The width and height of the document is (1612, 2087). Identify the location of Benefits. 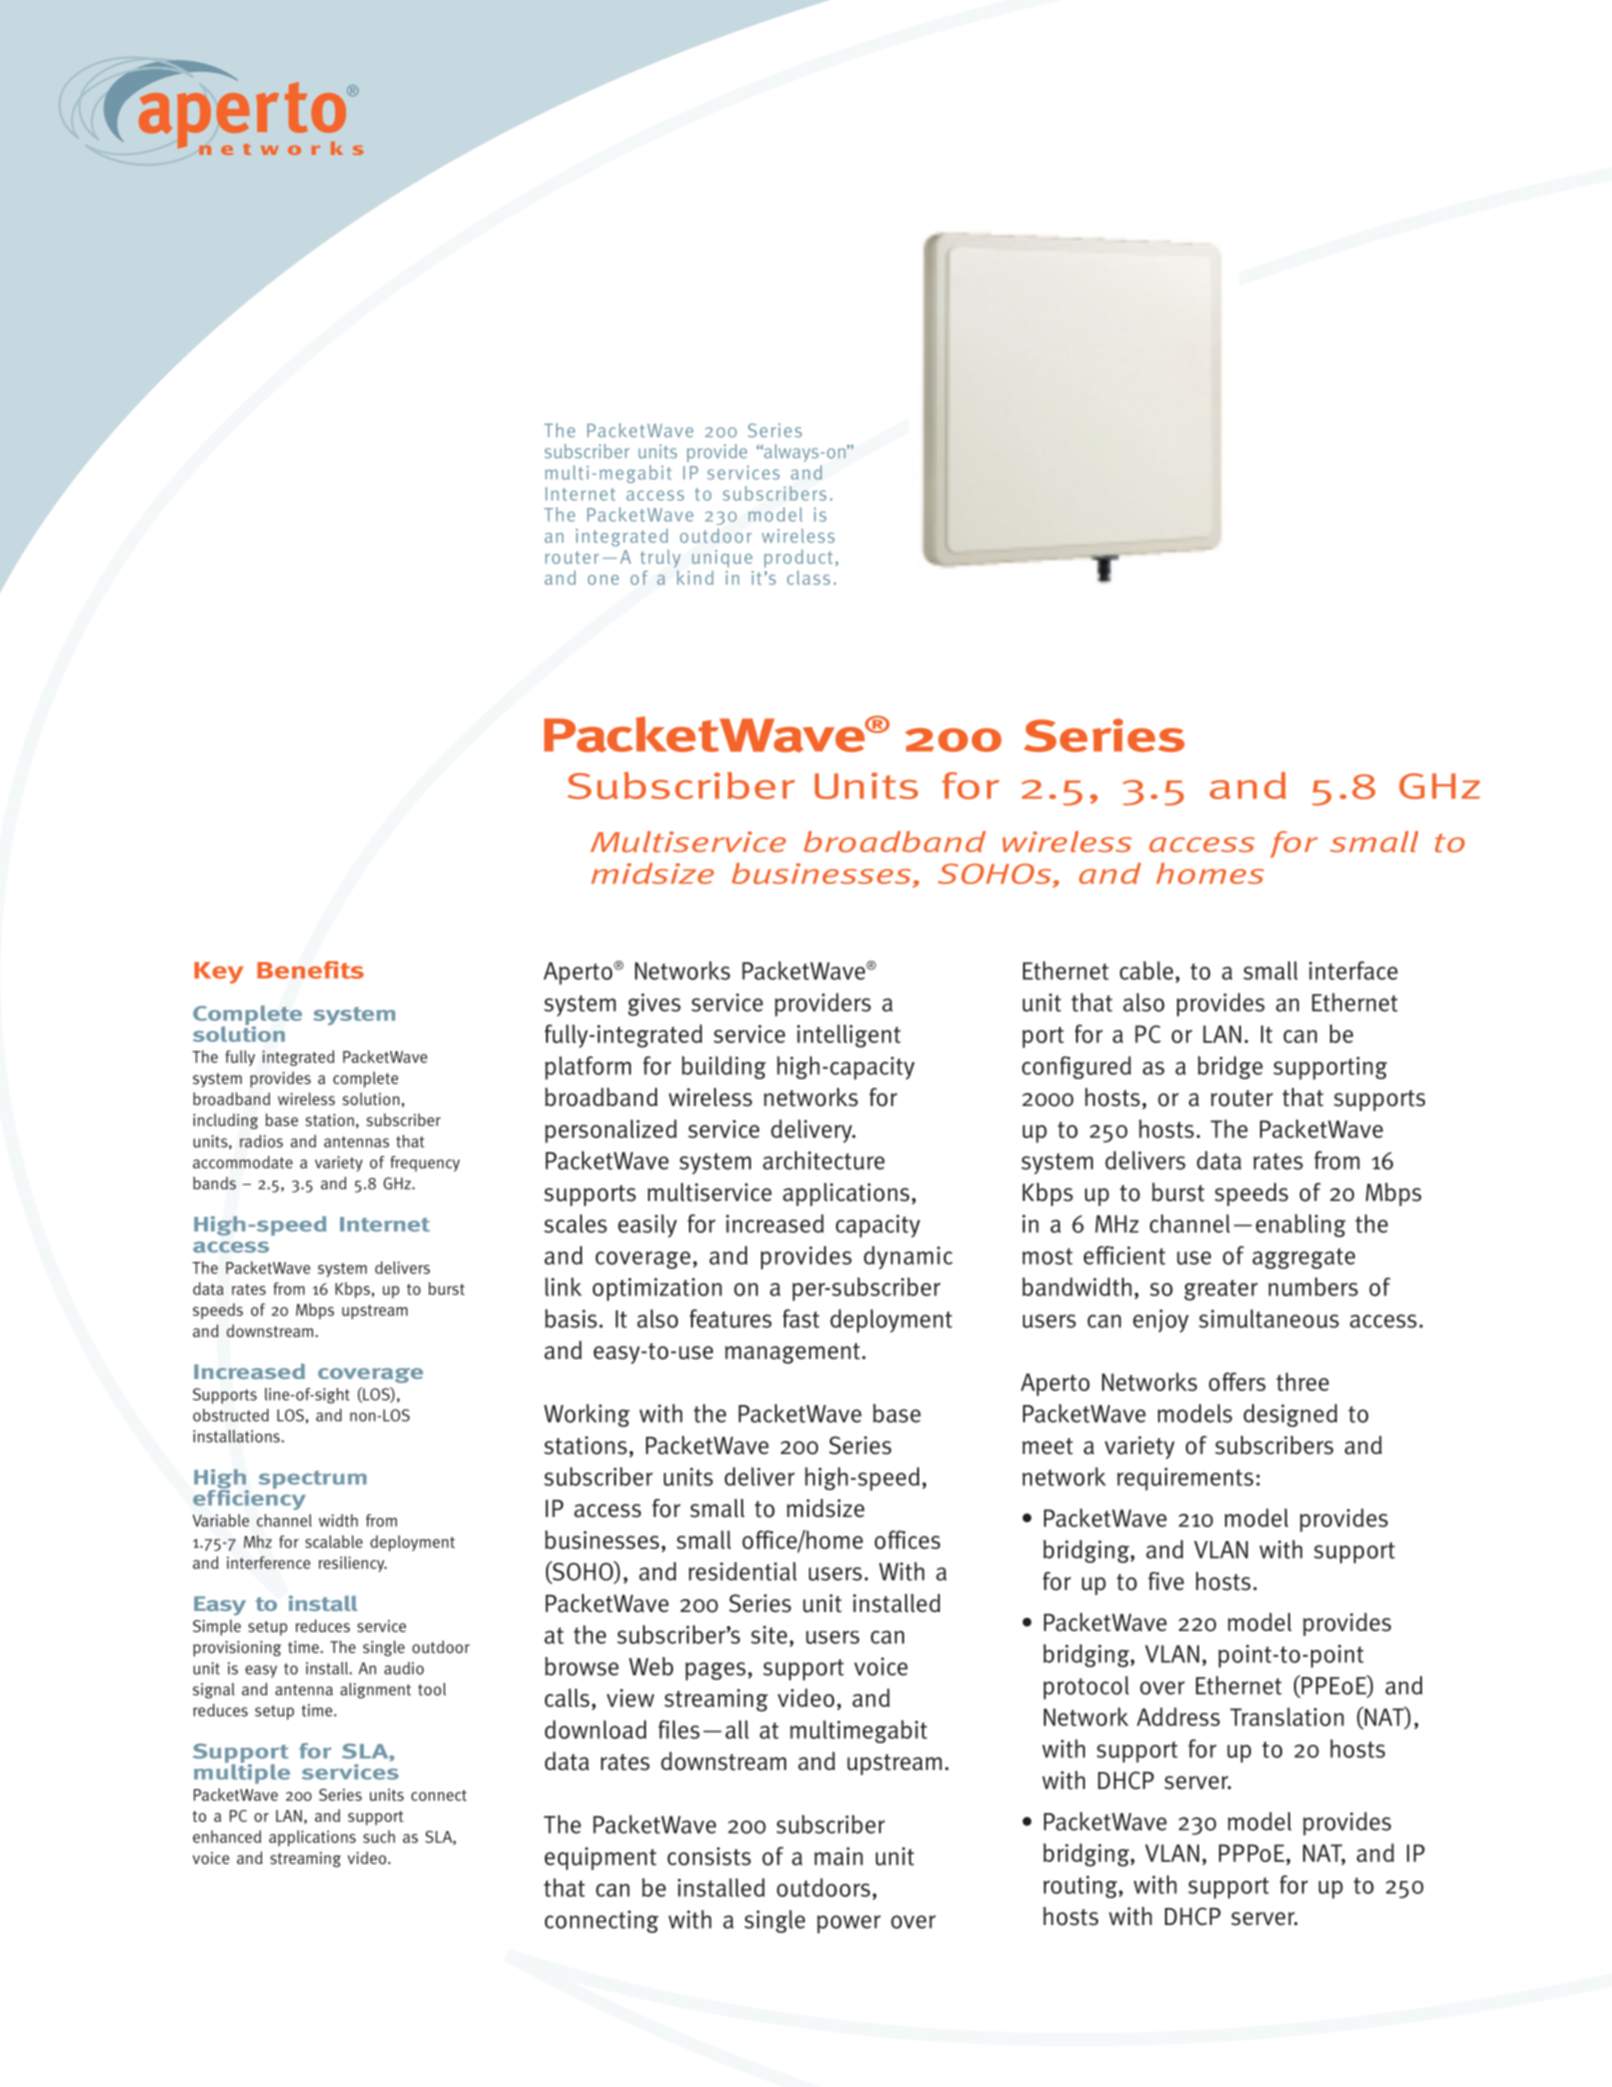
(310, 970).
